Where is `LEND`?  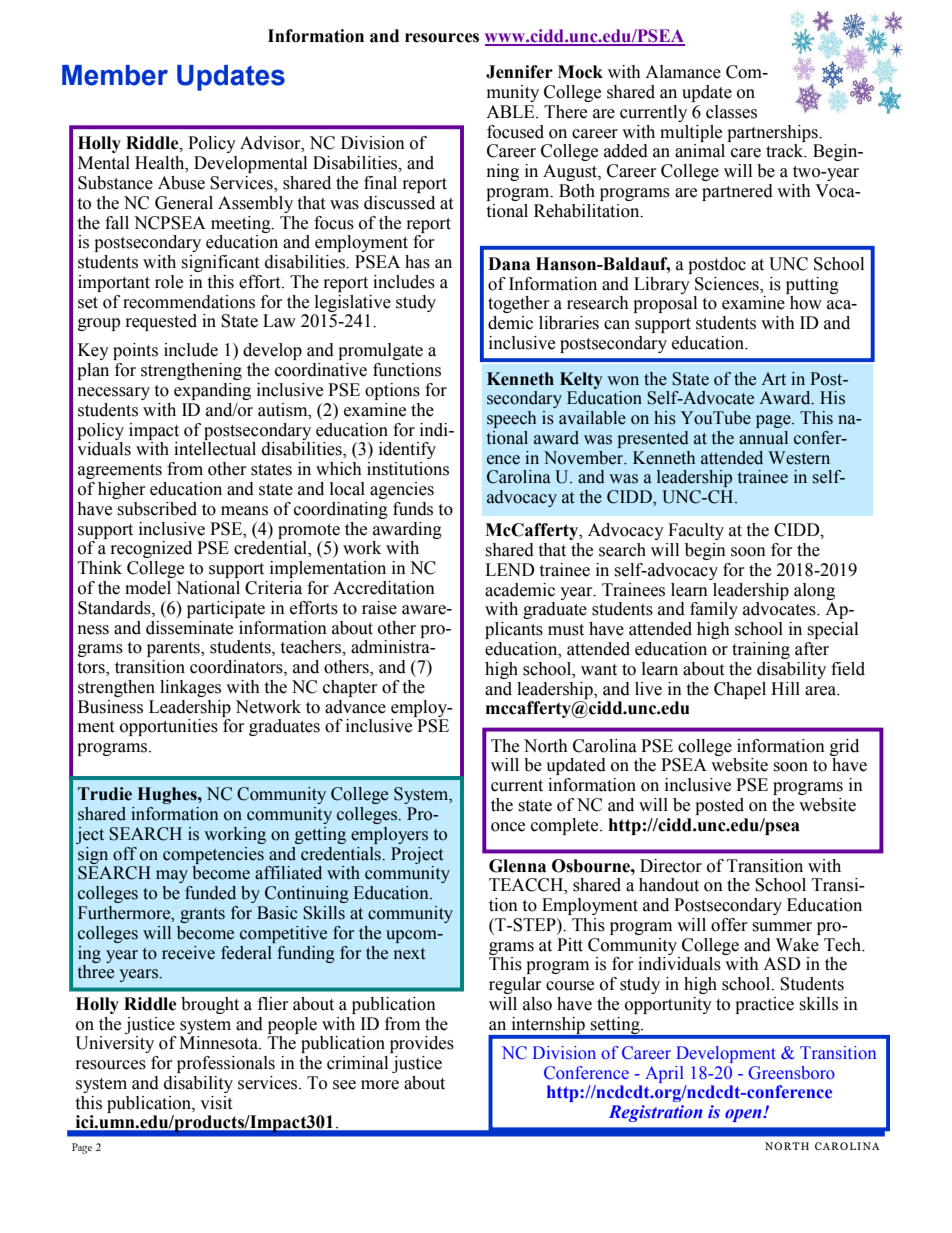 LEND is located at coordinates (510, 569).
